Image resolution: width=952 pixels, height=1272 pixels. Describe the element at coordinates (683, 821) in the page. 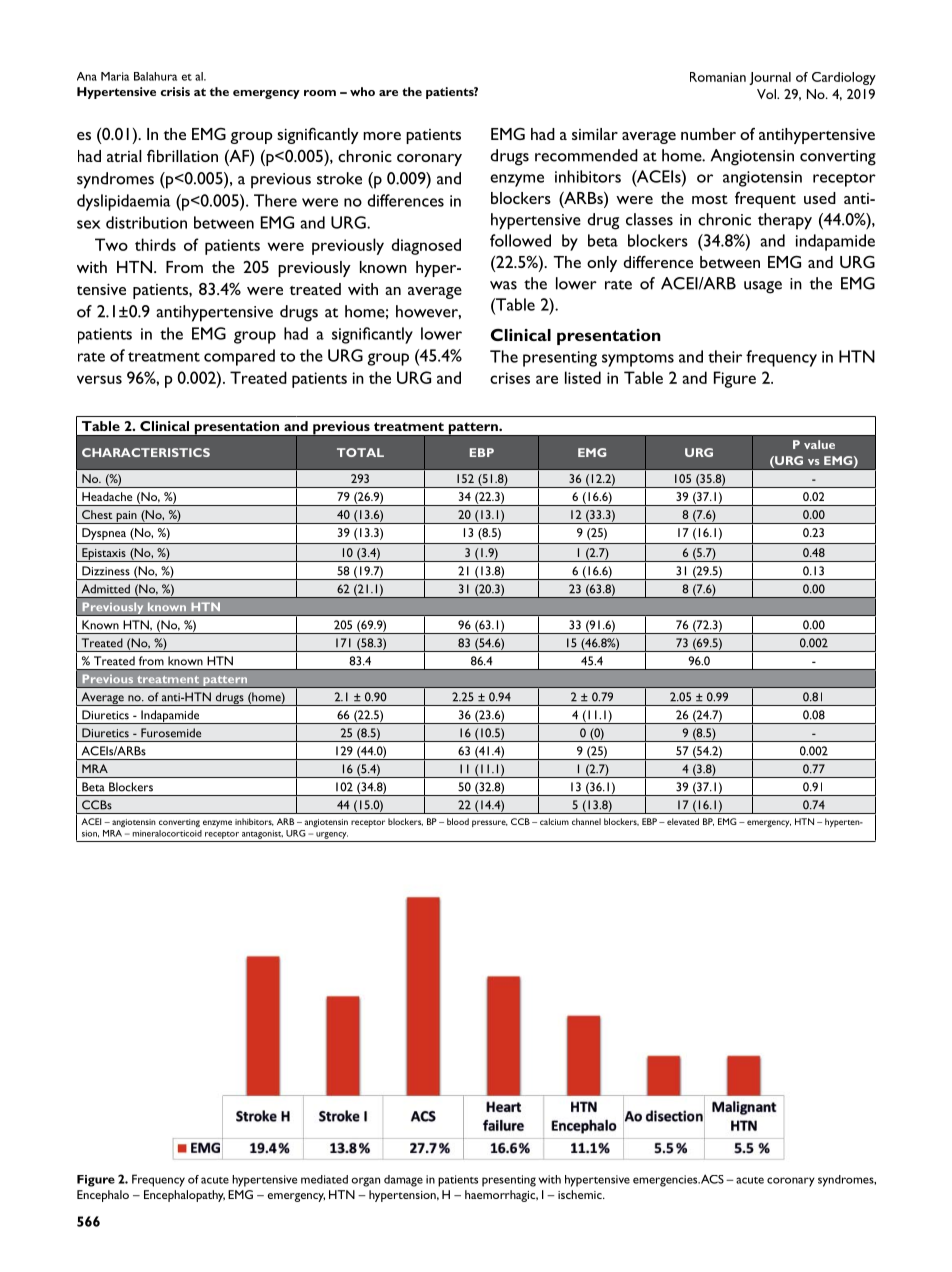

I see `elevated` at that location.
